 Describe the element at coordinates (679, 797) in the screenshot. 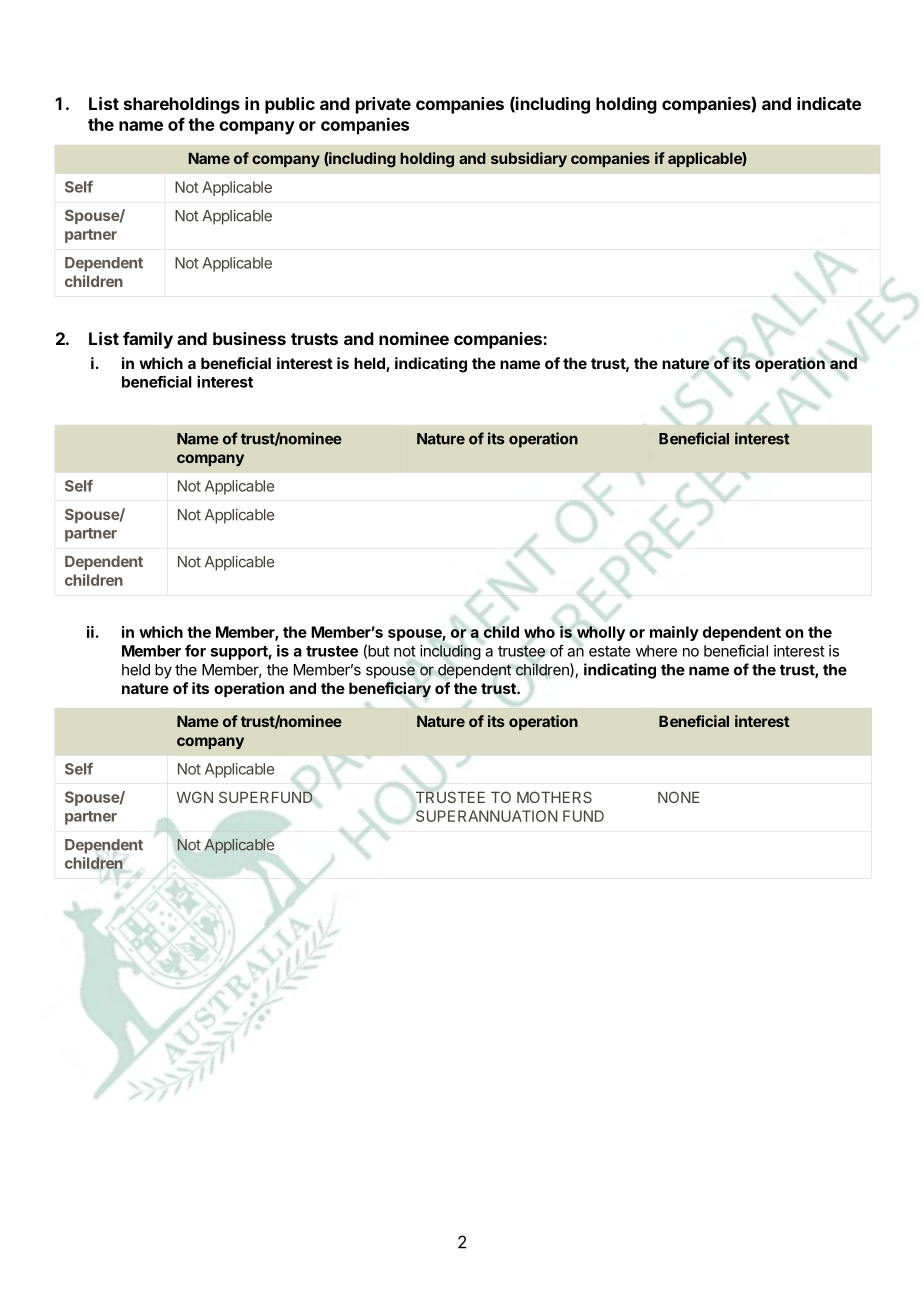

I see `NONE` at that location.
